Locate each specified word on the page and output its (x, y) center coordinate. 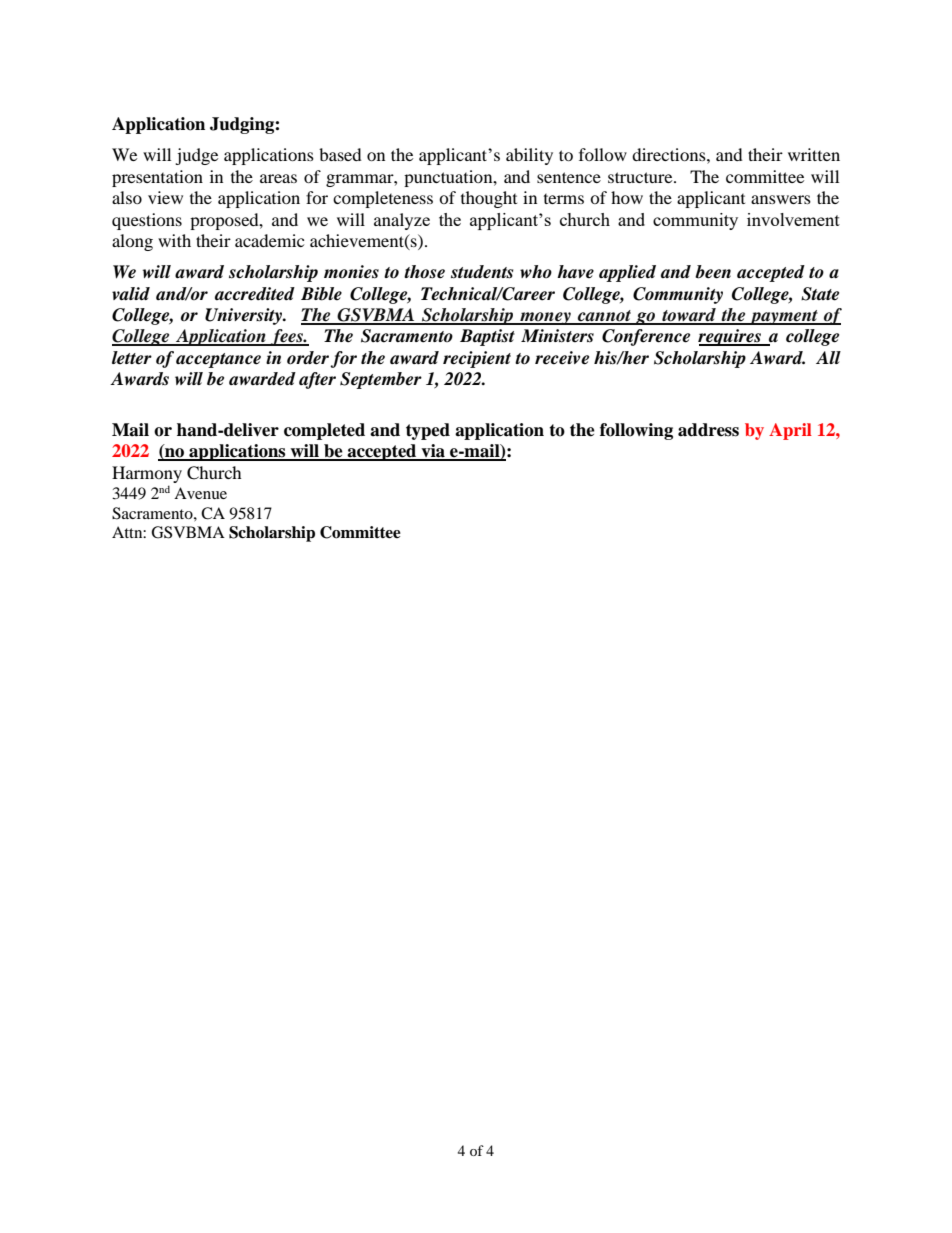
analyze (402, 221)
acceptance (218, 360)
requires (730, 337)
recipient (477, 359)
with (174, 240)
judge (196, 156)
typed (428, 431)
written (814, 154)
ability (529, 156)
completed (324, 431)
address (708, 430)
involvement (793, 219)
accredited (255, 294)
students (482, 272)
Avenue (200, 493)
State (820, 294)
